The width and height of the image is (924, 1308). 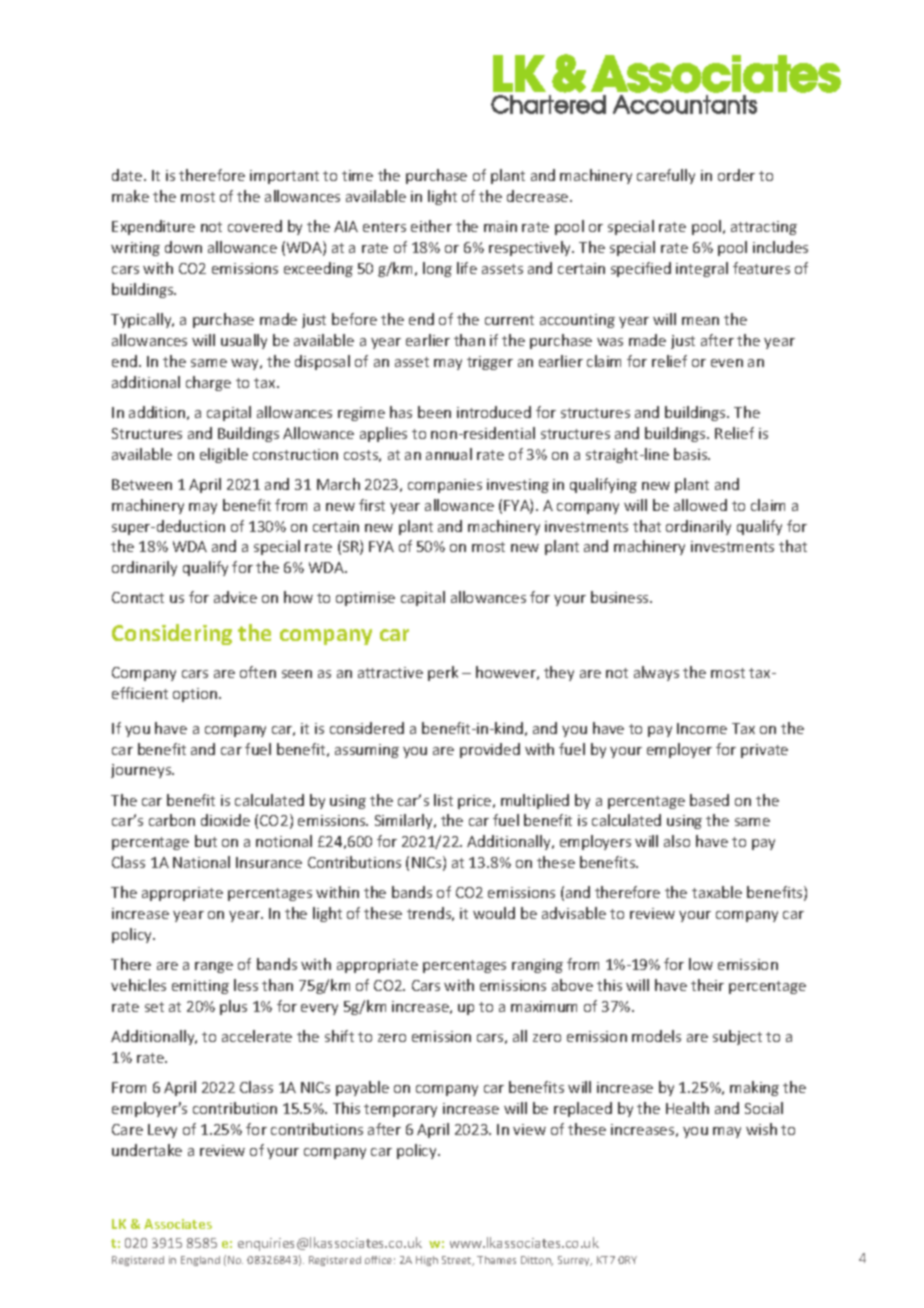 I want to click on based, so click(x=709, y=800).
